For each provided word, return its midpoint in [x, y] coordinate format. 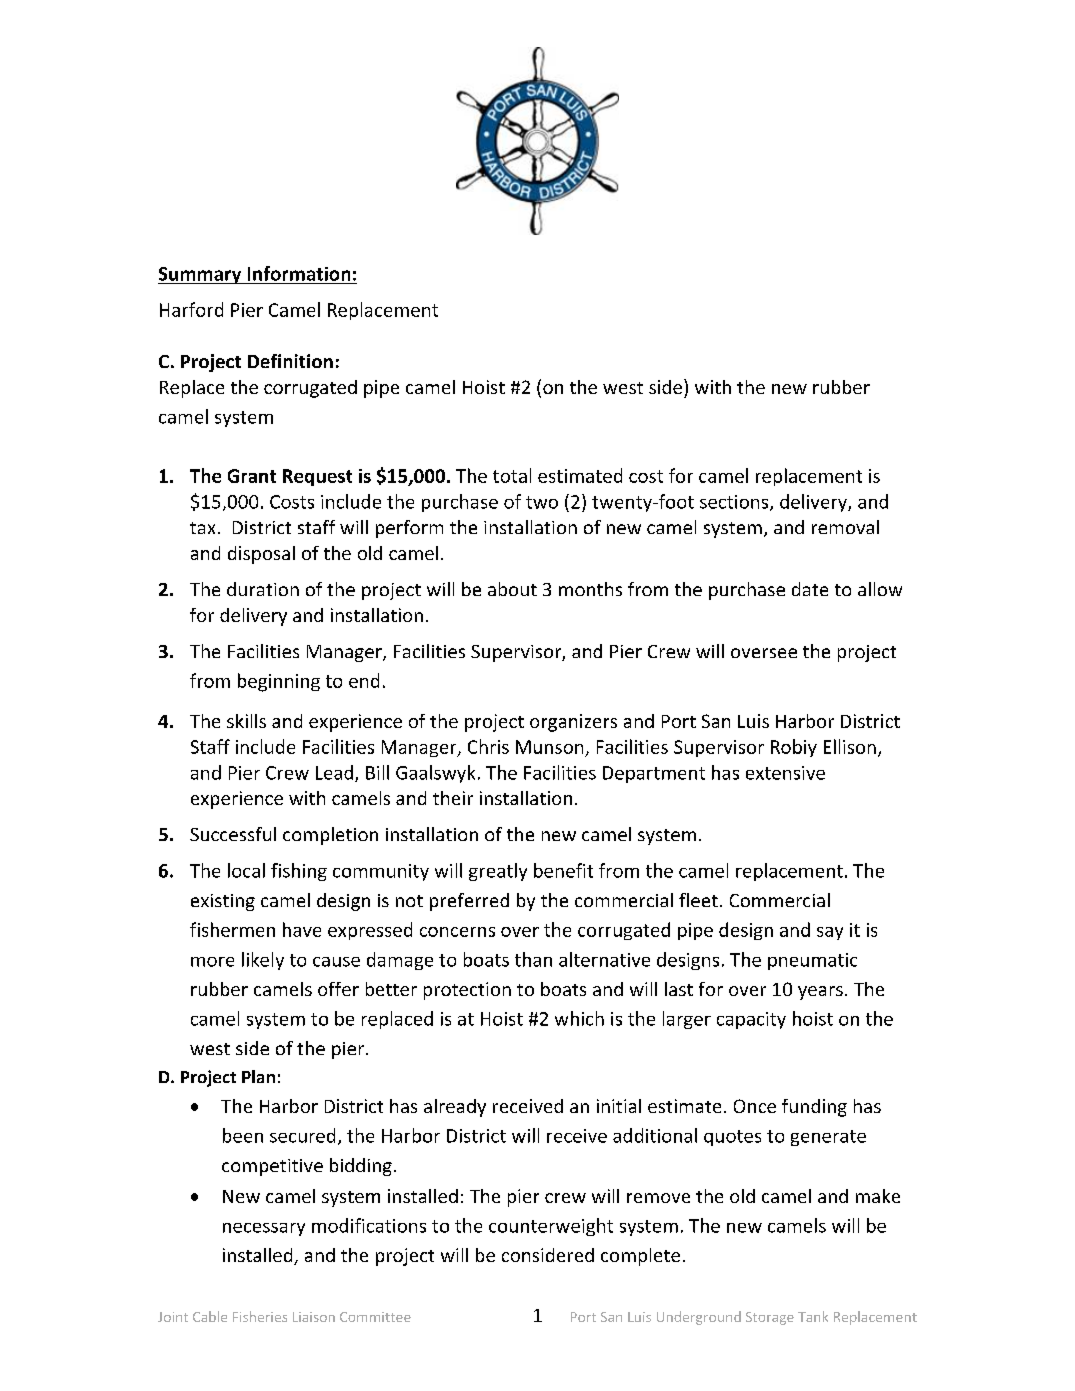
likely [263, 961]
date [810, 589]
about [512, 589]
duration [263, 589]
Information [299, 273]
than [533, 959]
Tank [813, 1316]
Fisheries [260, 1316]
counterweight [551, 1227]
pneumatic [812, 961]
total [512, 475]
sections [735, 503]
